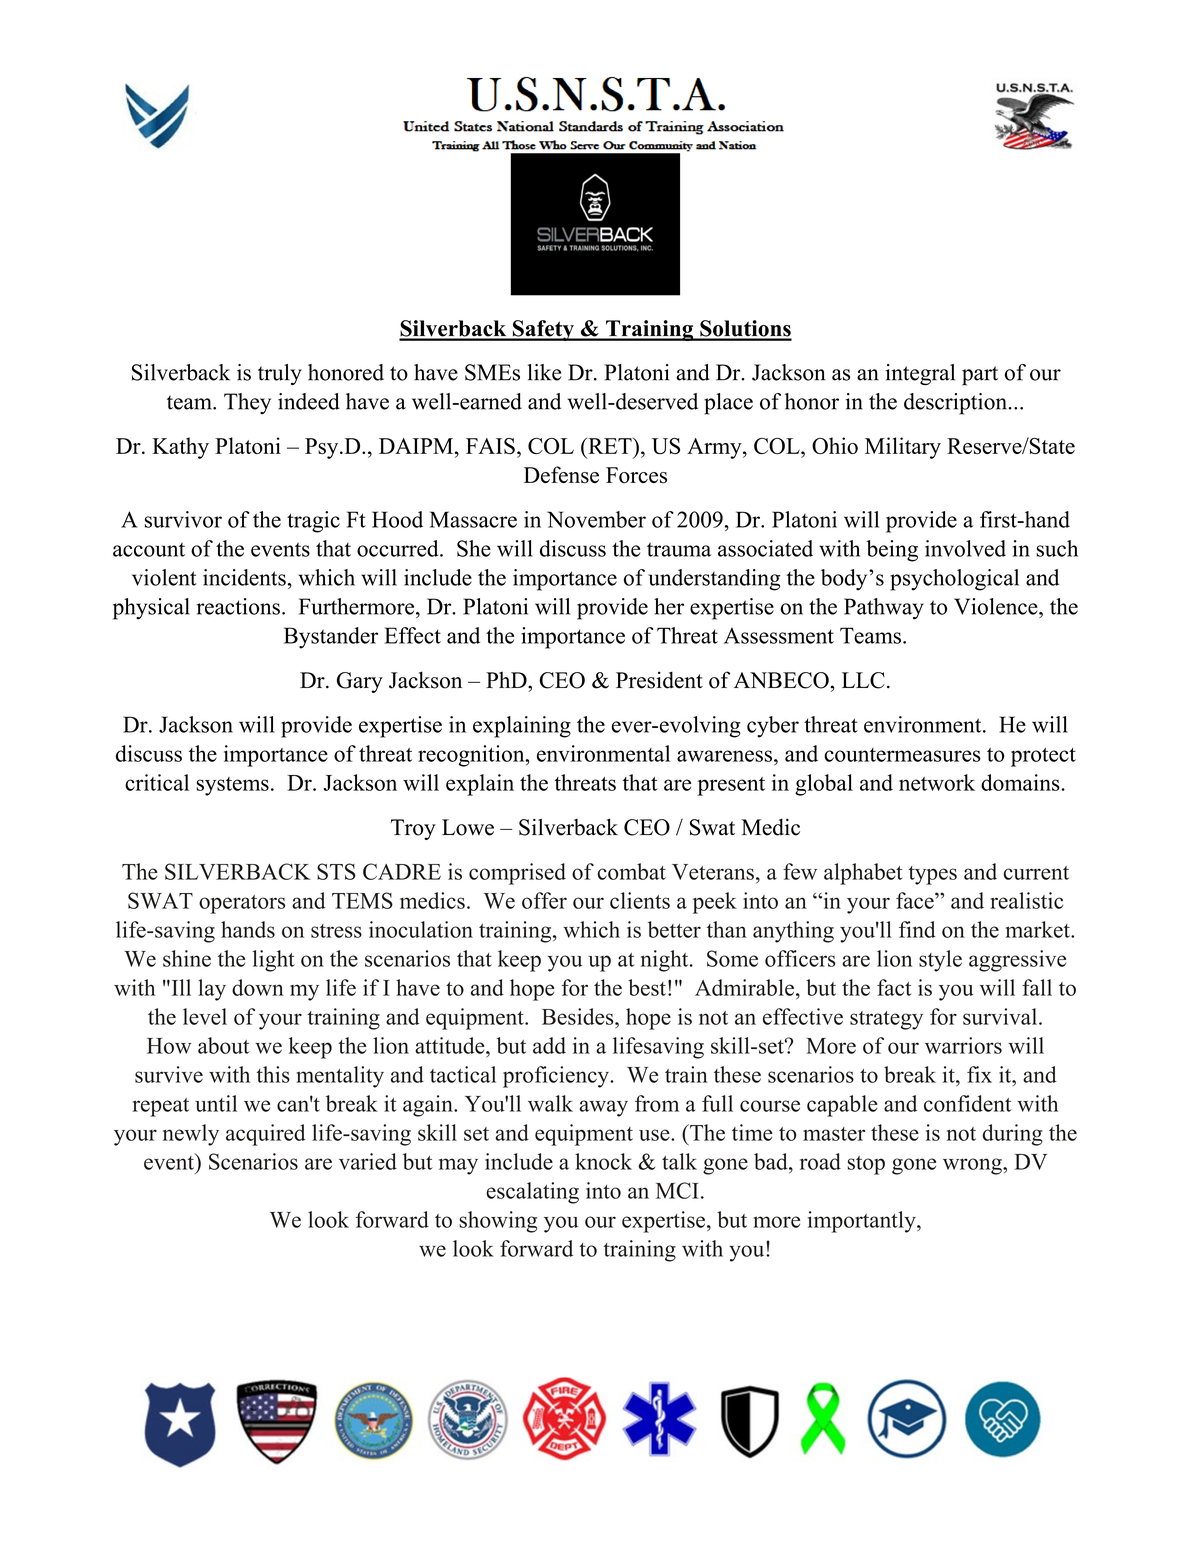 This document has height=1542, width=1191. Describe the element at coordinates (157, 782) in the document. I see `critical` at that location.
